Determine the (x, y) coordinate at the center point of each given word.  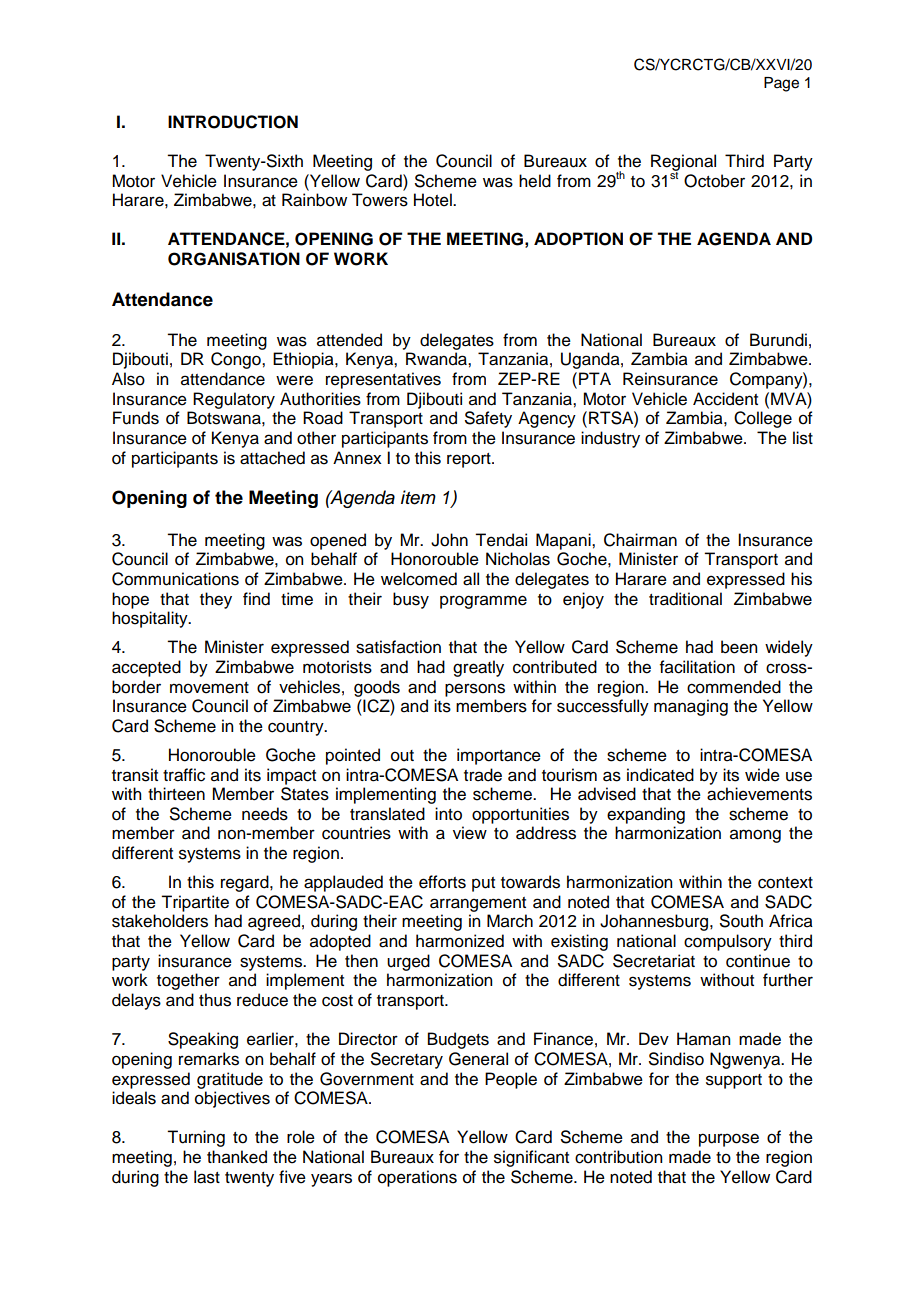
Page (781, 84)
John (449, 540)
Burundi (778, 340)
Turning (196, 1138)
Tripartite (195, 903)
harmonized (460, 941)
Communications (175, 579)
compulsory (728, 942)
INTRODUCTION (233, 122)
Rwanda (437, 359)
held (535, 181)
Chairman (640, 540)
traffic (184, 775)
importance (499, 756)
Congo (237, 360)
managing (691, 707)
